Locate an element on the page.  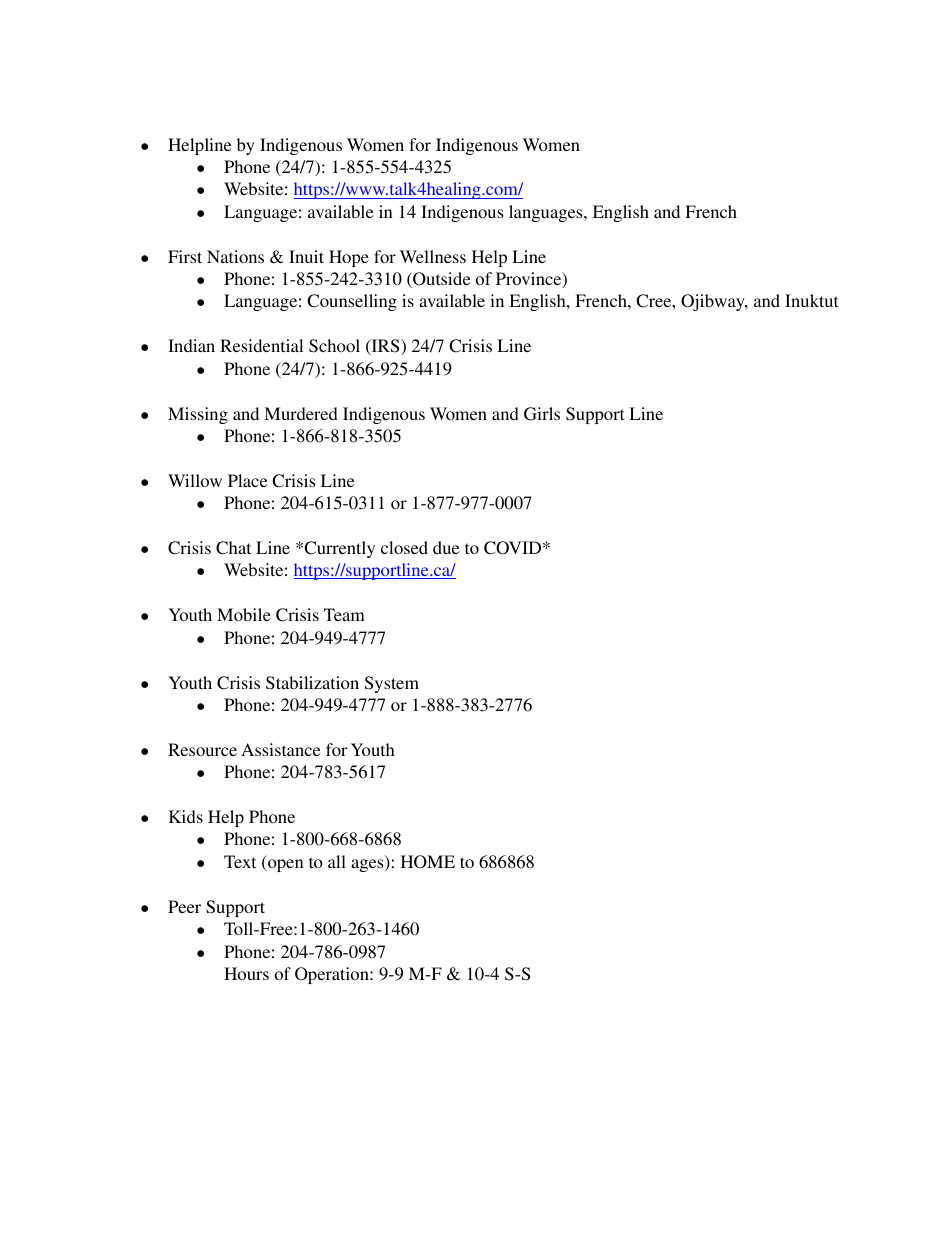
Hours is located at coordinates (246, 973).
